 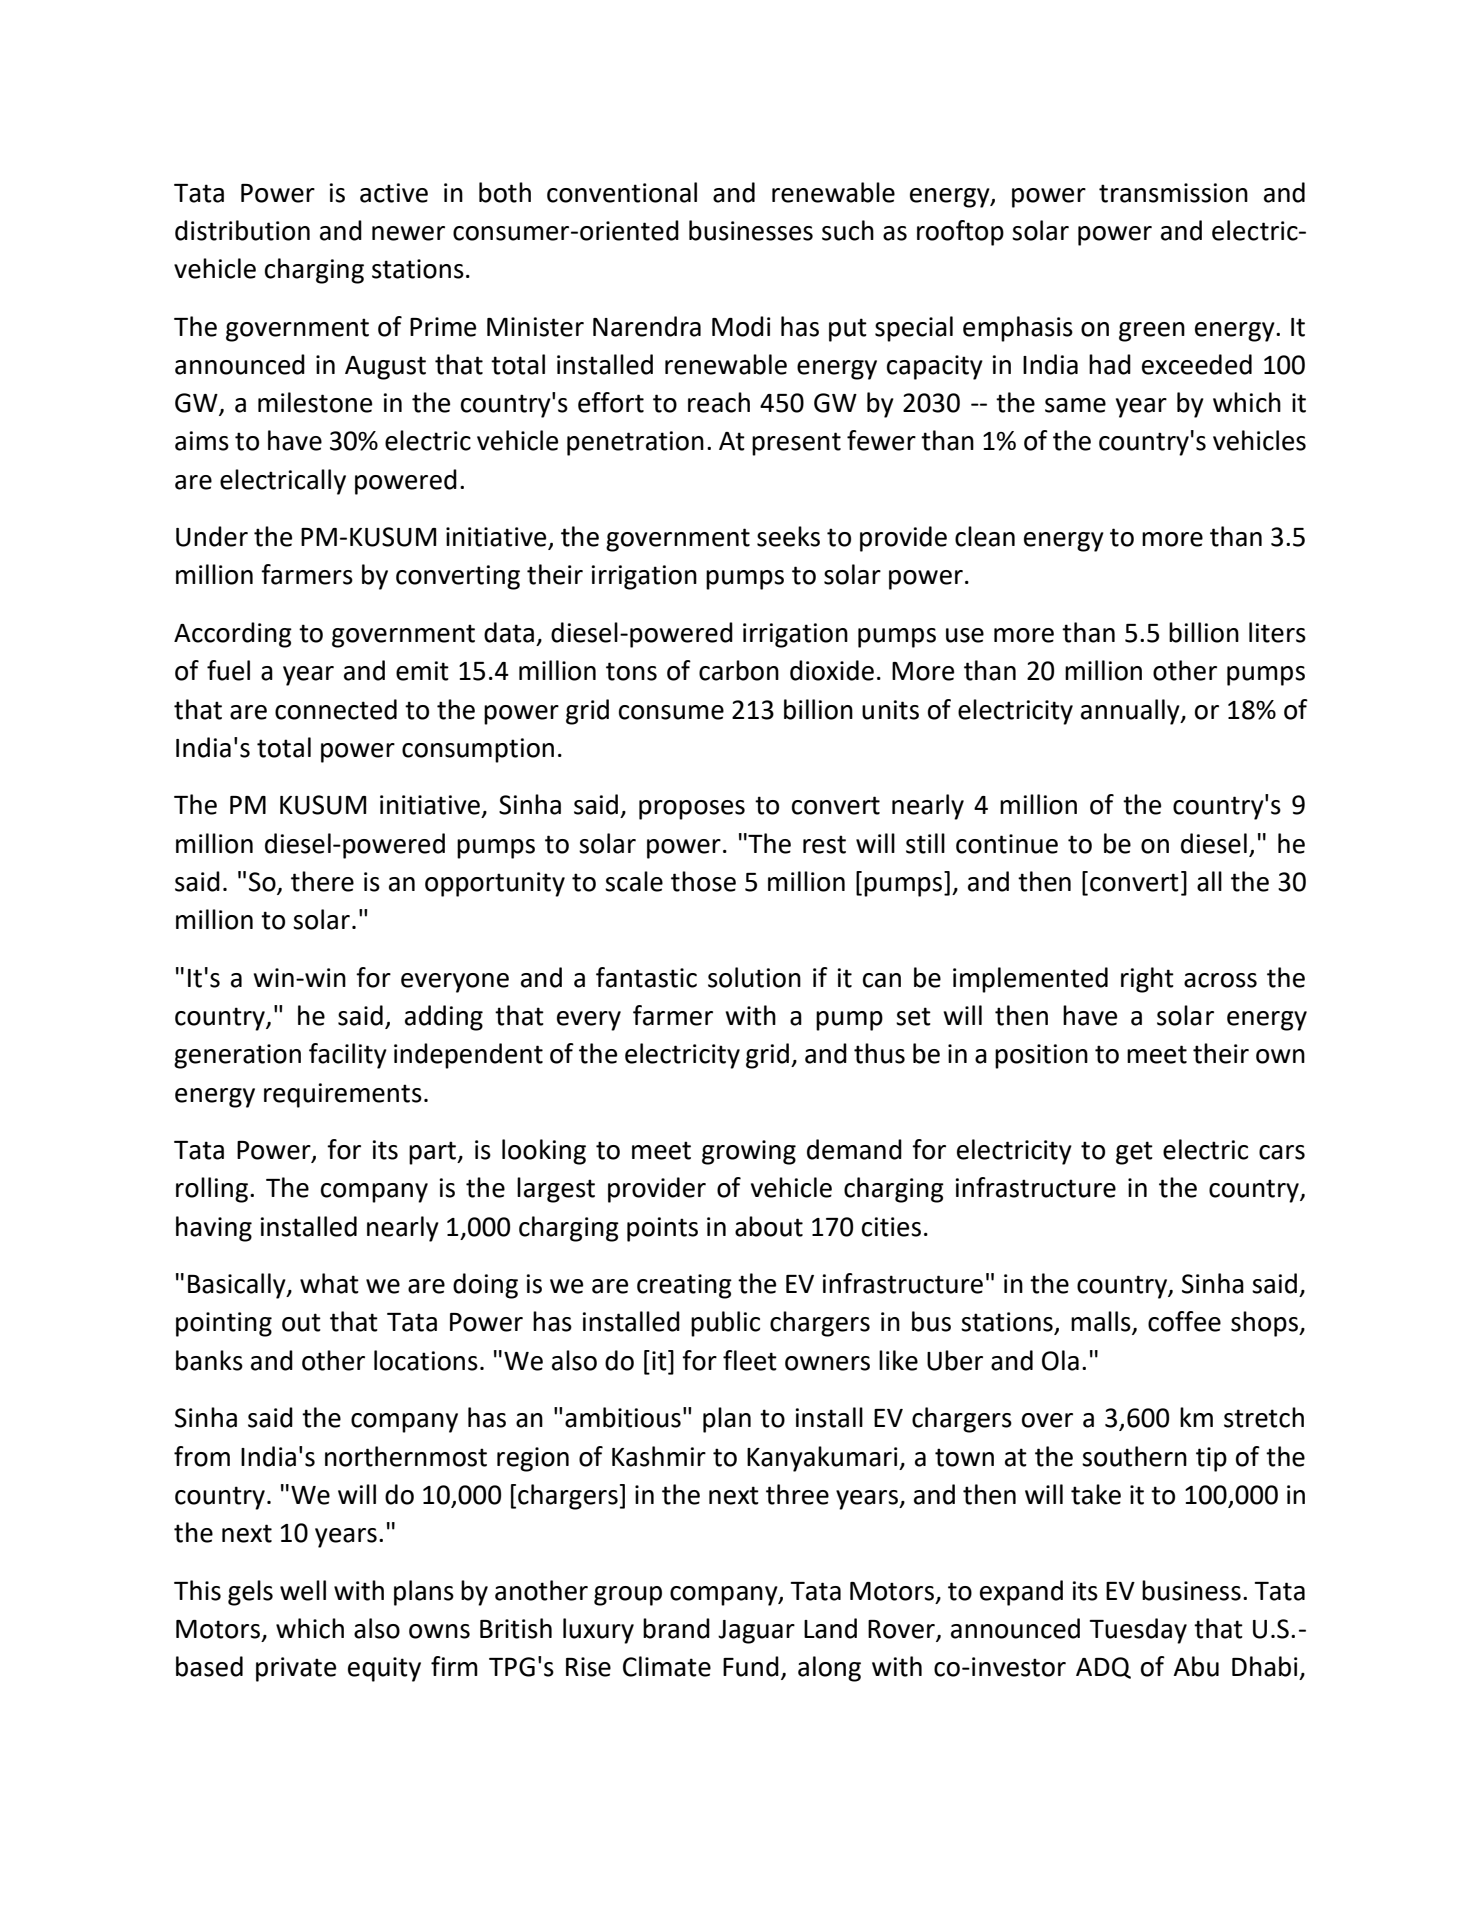 I want to click on annually, so click(x=1131, y=712).
